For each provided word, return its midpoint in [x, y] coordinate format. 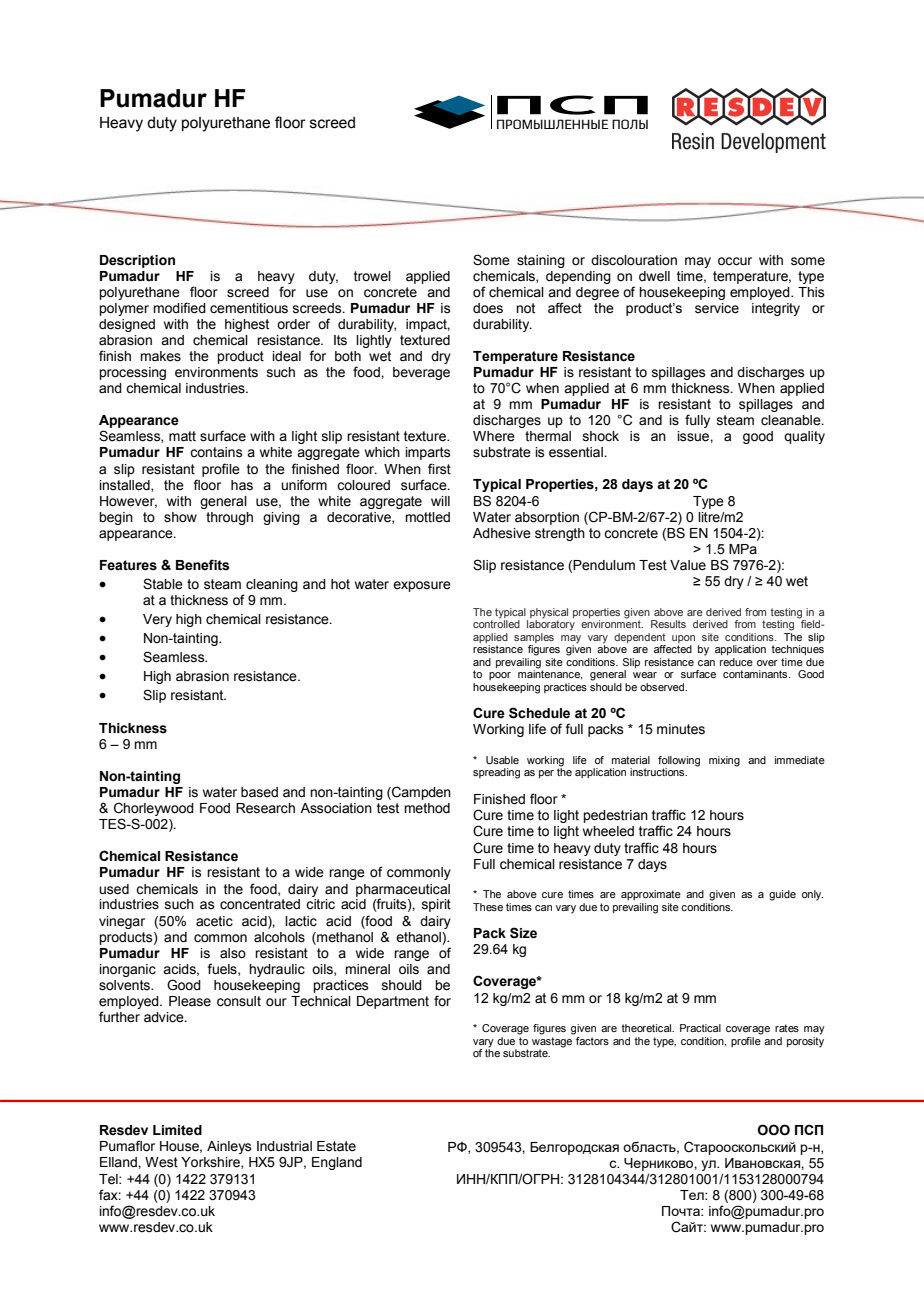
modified [179, 308]
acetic [214, 921]
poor [500, 676]
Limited [177, 1130]
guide [782, 895]
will [440, 501]
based [259, 792]
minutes [681, 729]
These [488, 907]
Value [688, 565]
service [717, 308]
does [488, 308]
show [180, 517]
